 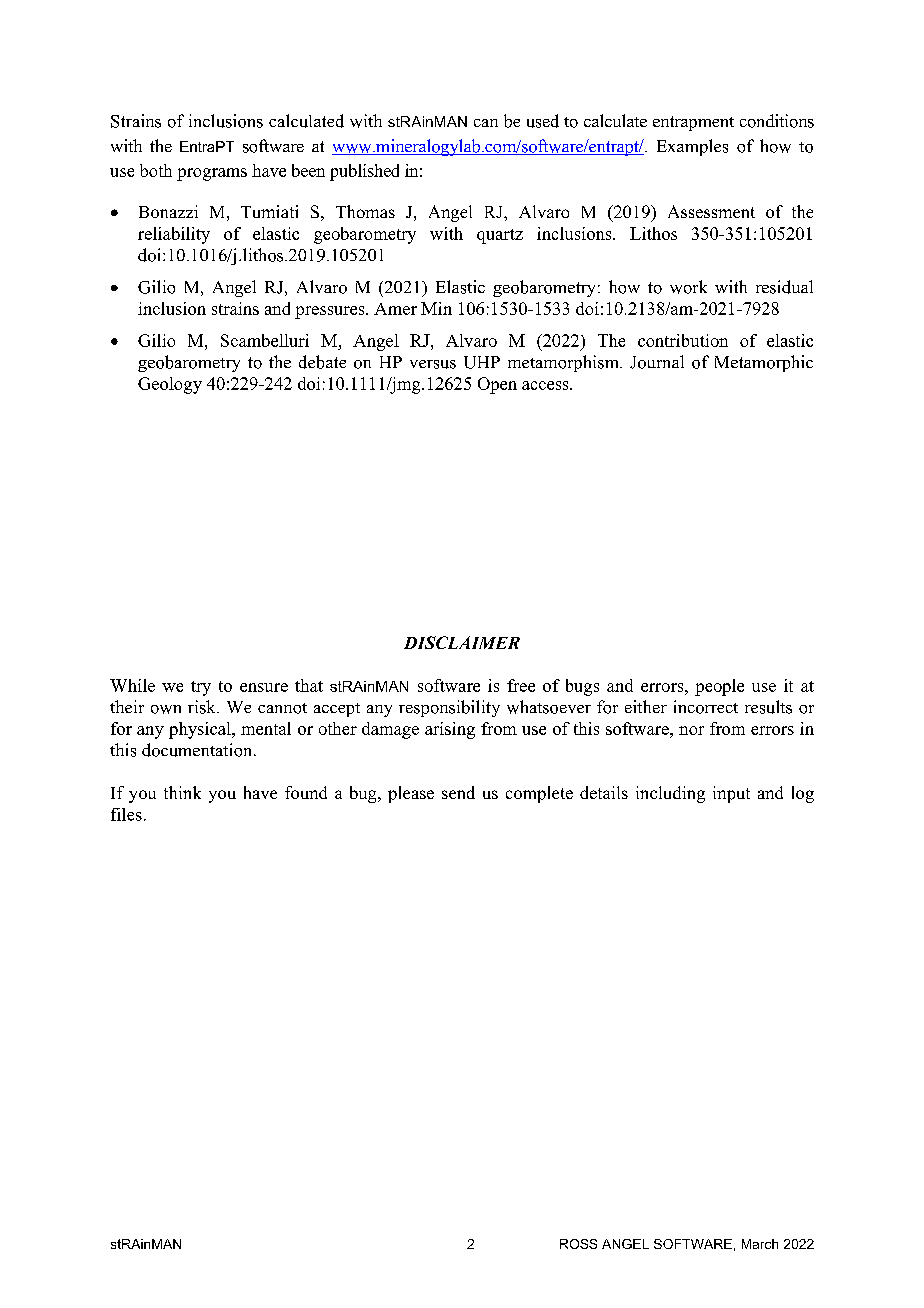 I want to click on please, so click(x=411, y=794).
